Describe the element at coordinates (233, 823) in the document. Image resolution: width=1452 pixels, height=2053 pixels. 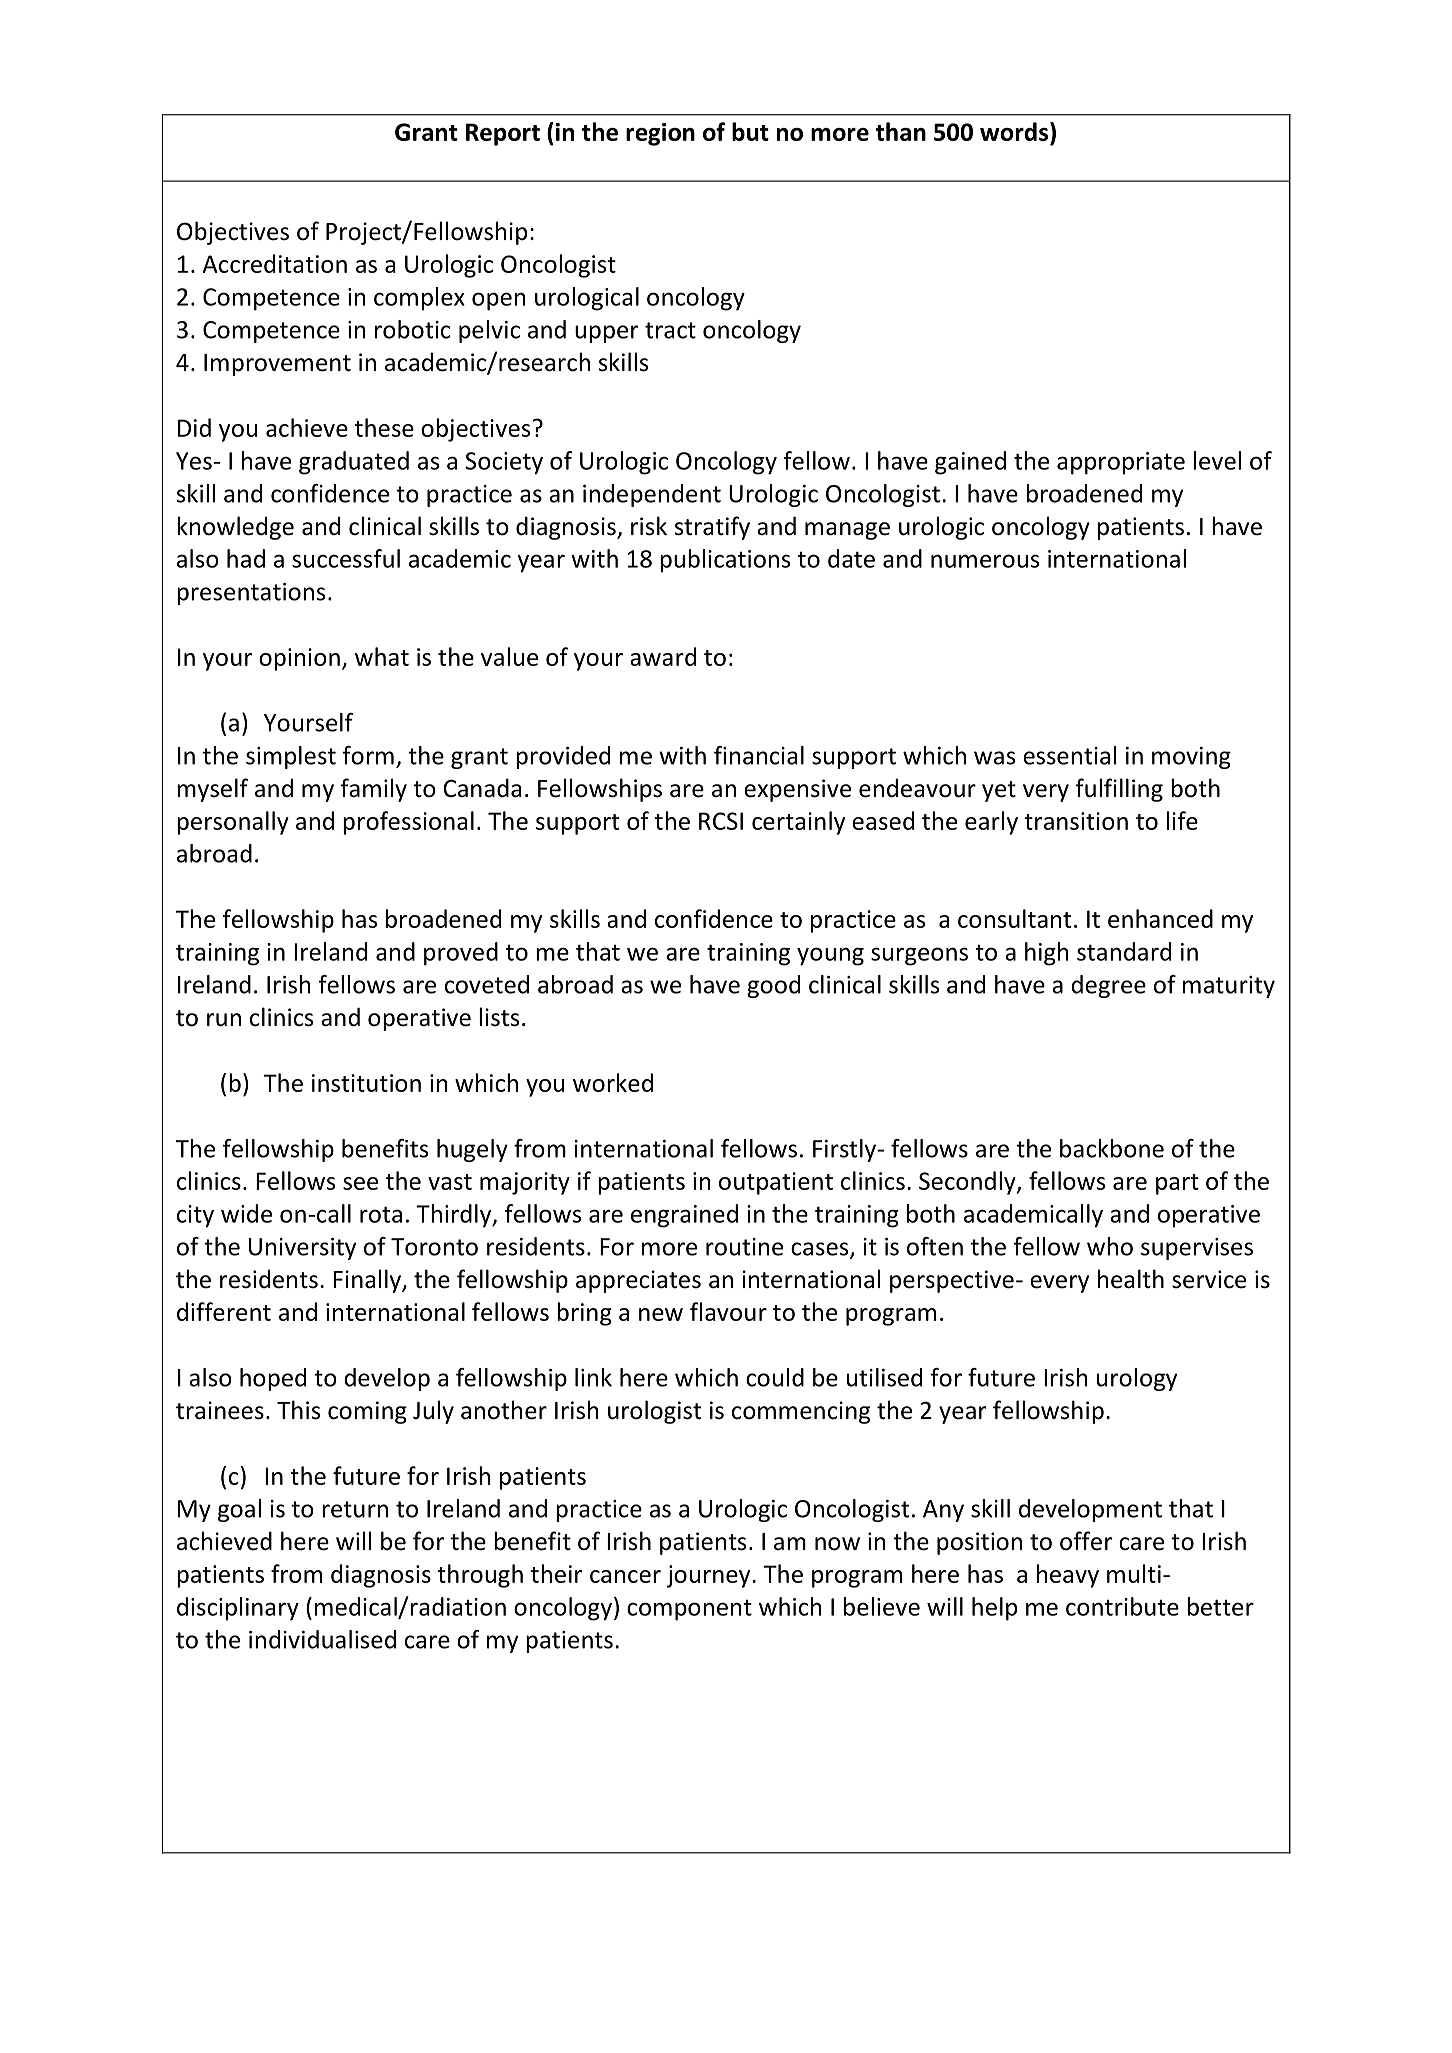
I see `personally` at that location.
